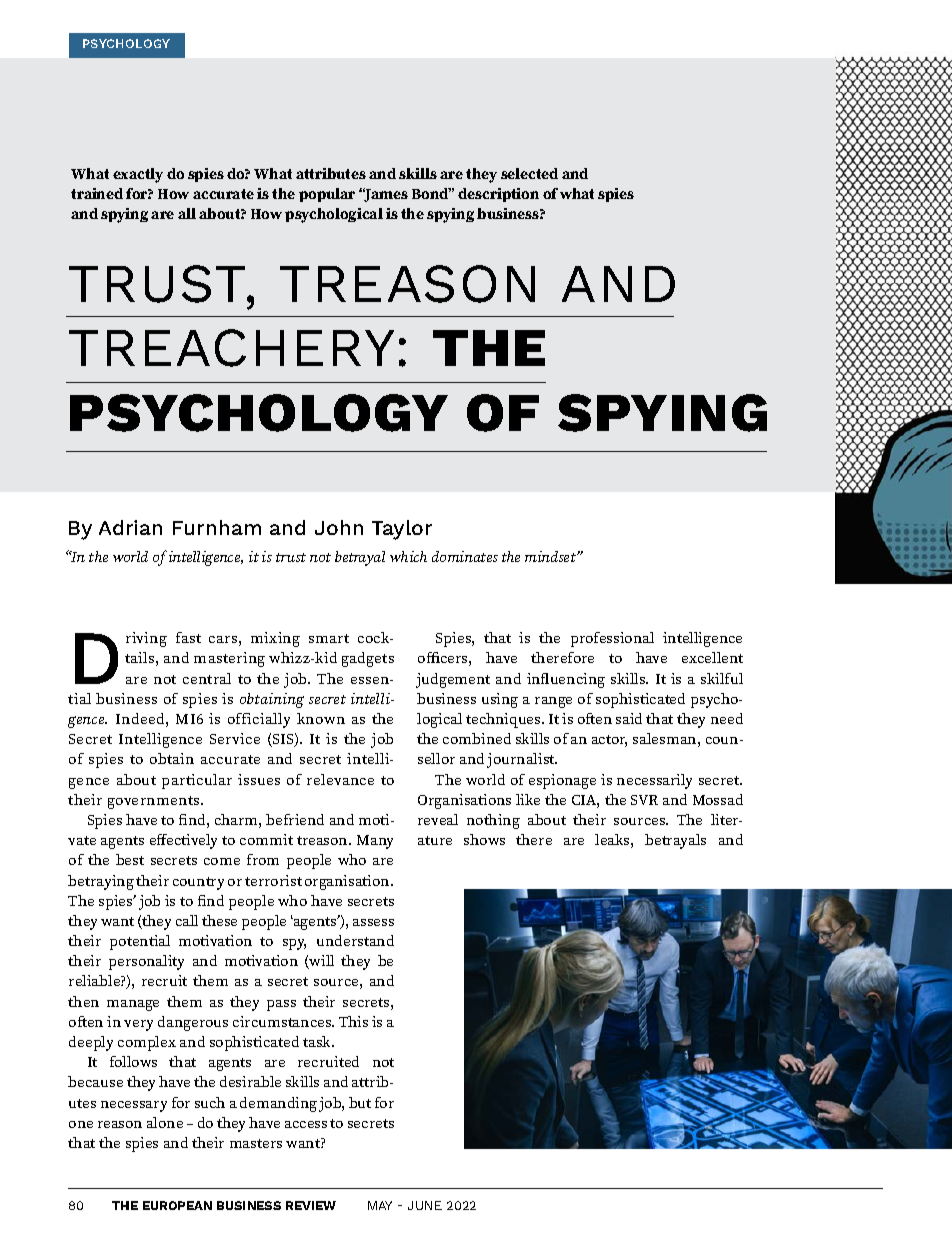 Image resolution: width=952 pixels, height=1250 pixels. Describe the element at coordinates (644, 800) in the document. I see `SVR` at that location.
